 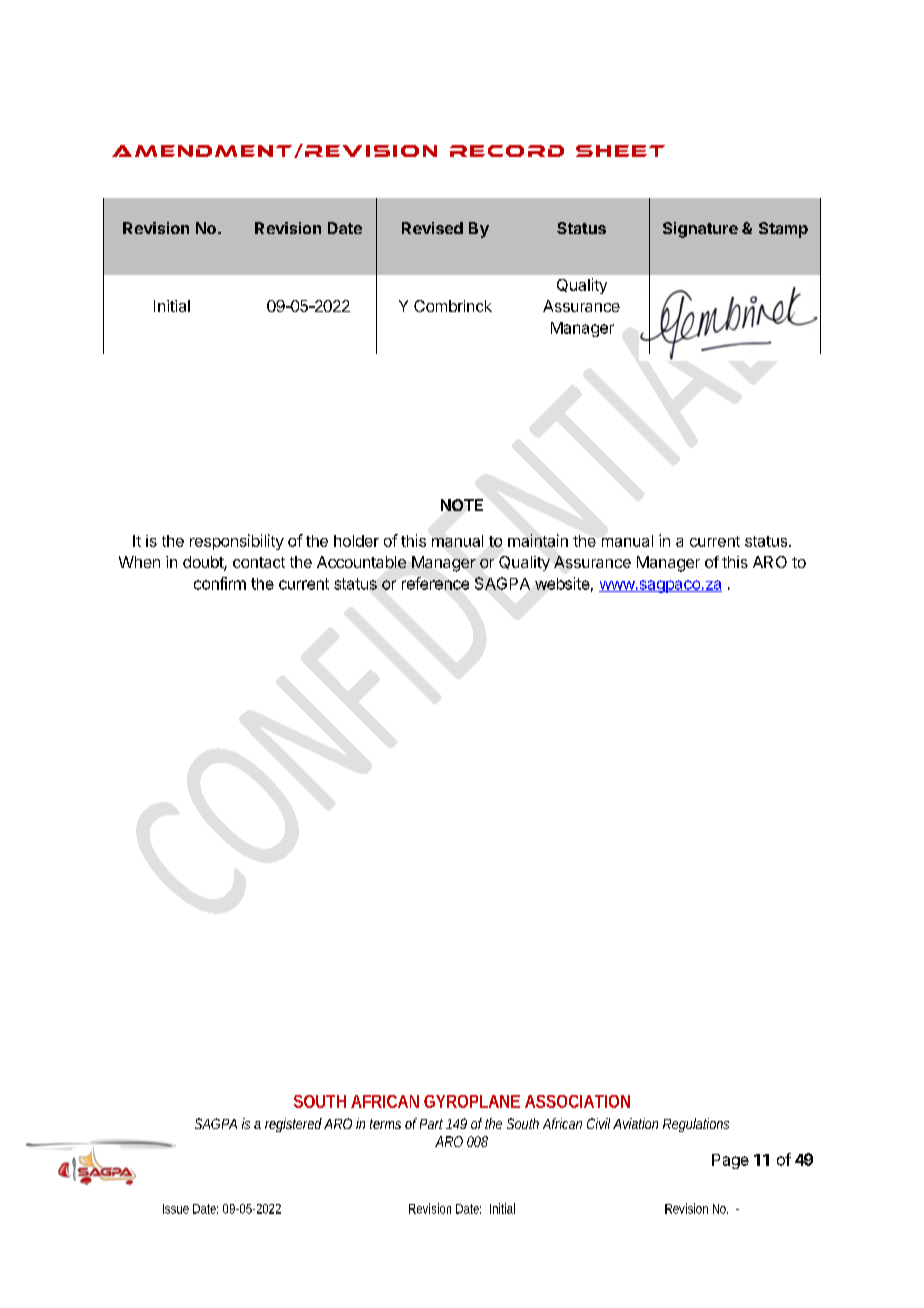 I want to click on Signature, so click(x=700, y=230).
